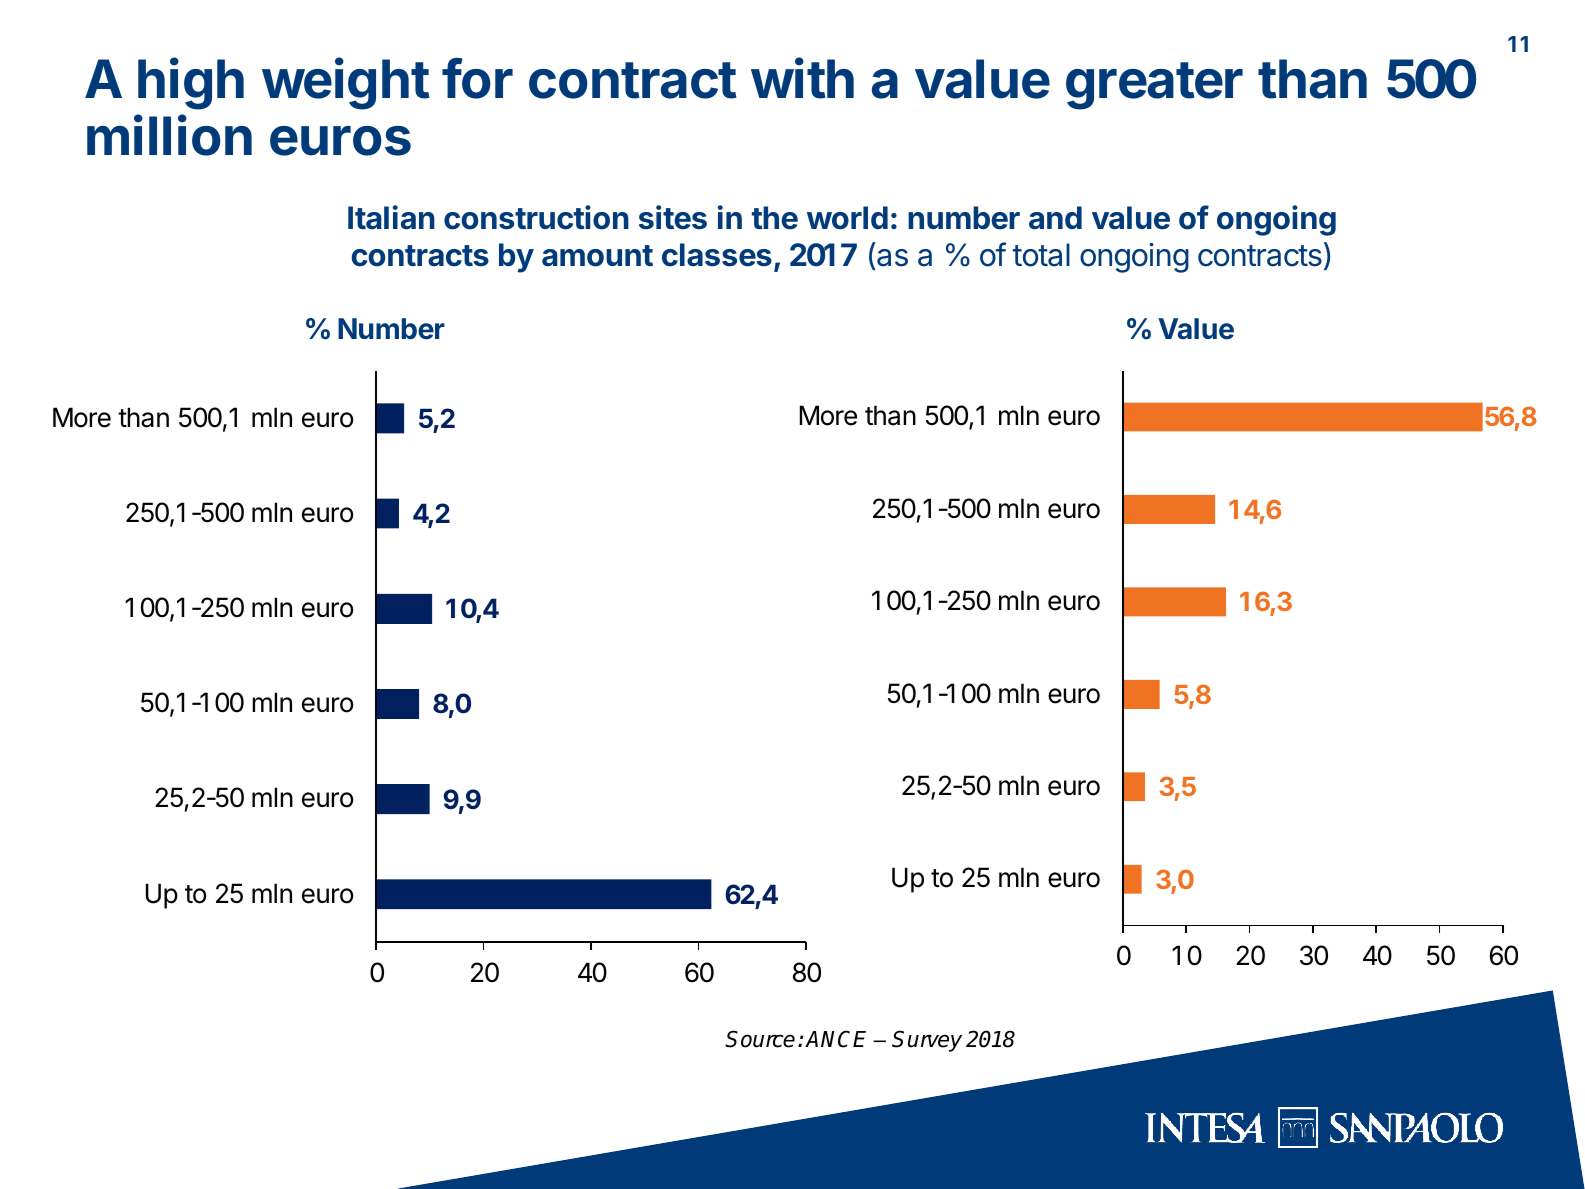  What do you see at coordinates (1041, 255) in the screenshot?
I see `total` at bounding box center [1041, 255].
